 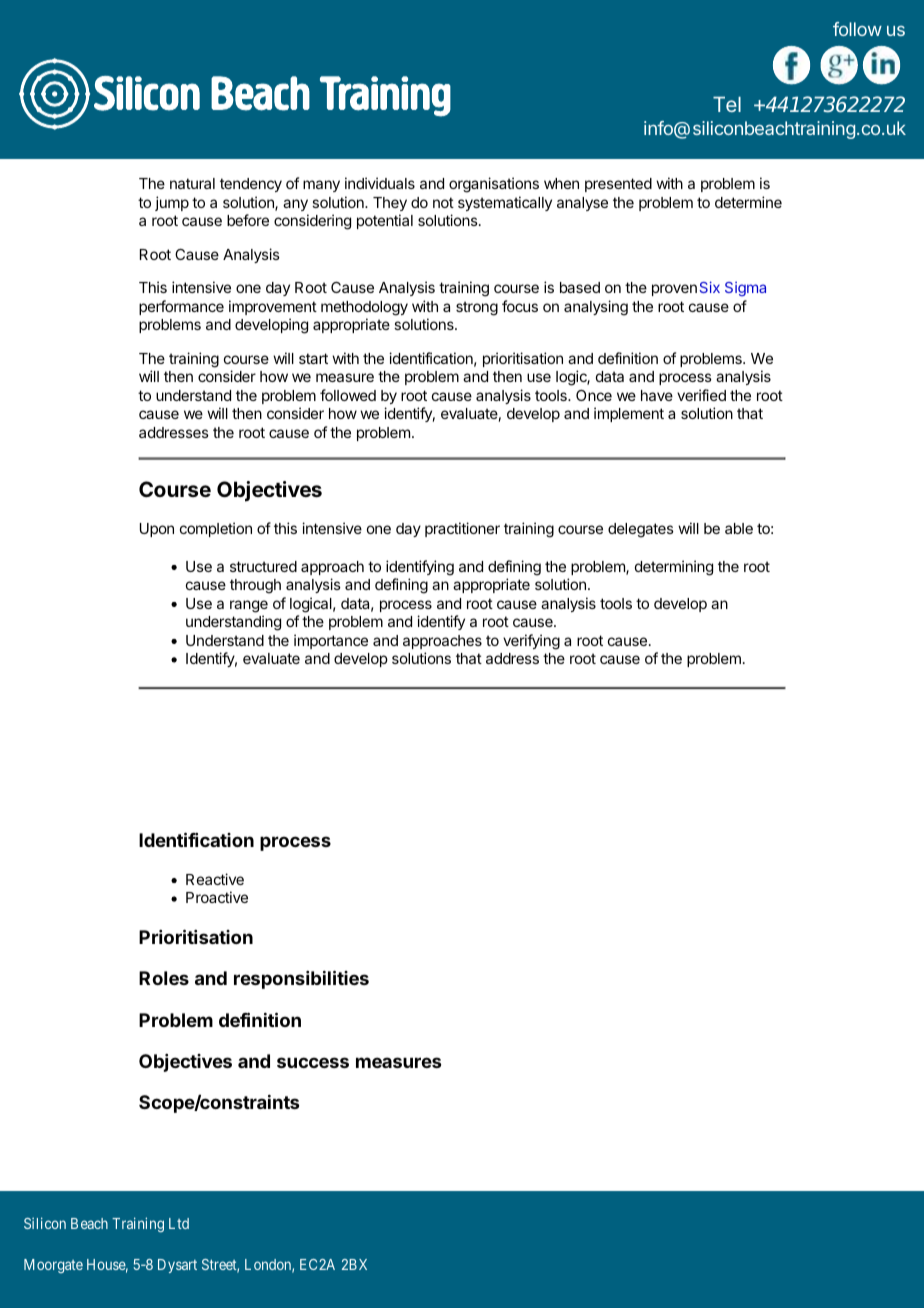 I want to click on delegates, so click(x=641, y=530).
